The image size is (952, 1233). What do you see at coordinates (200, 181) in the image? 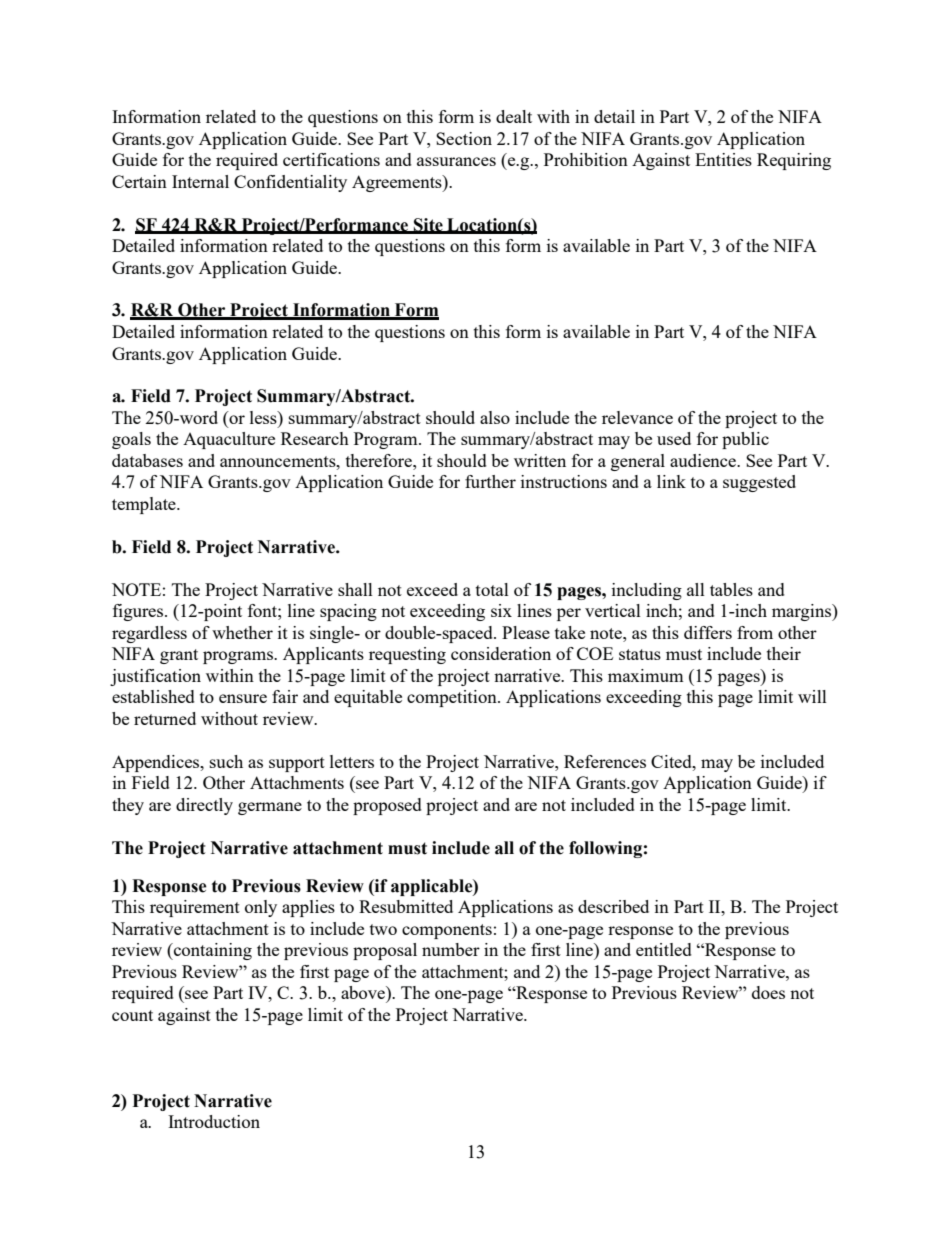
I see `Internal` at bounding box center [200, 181].
